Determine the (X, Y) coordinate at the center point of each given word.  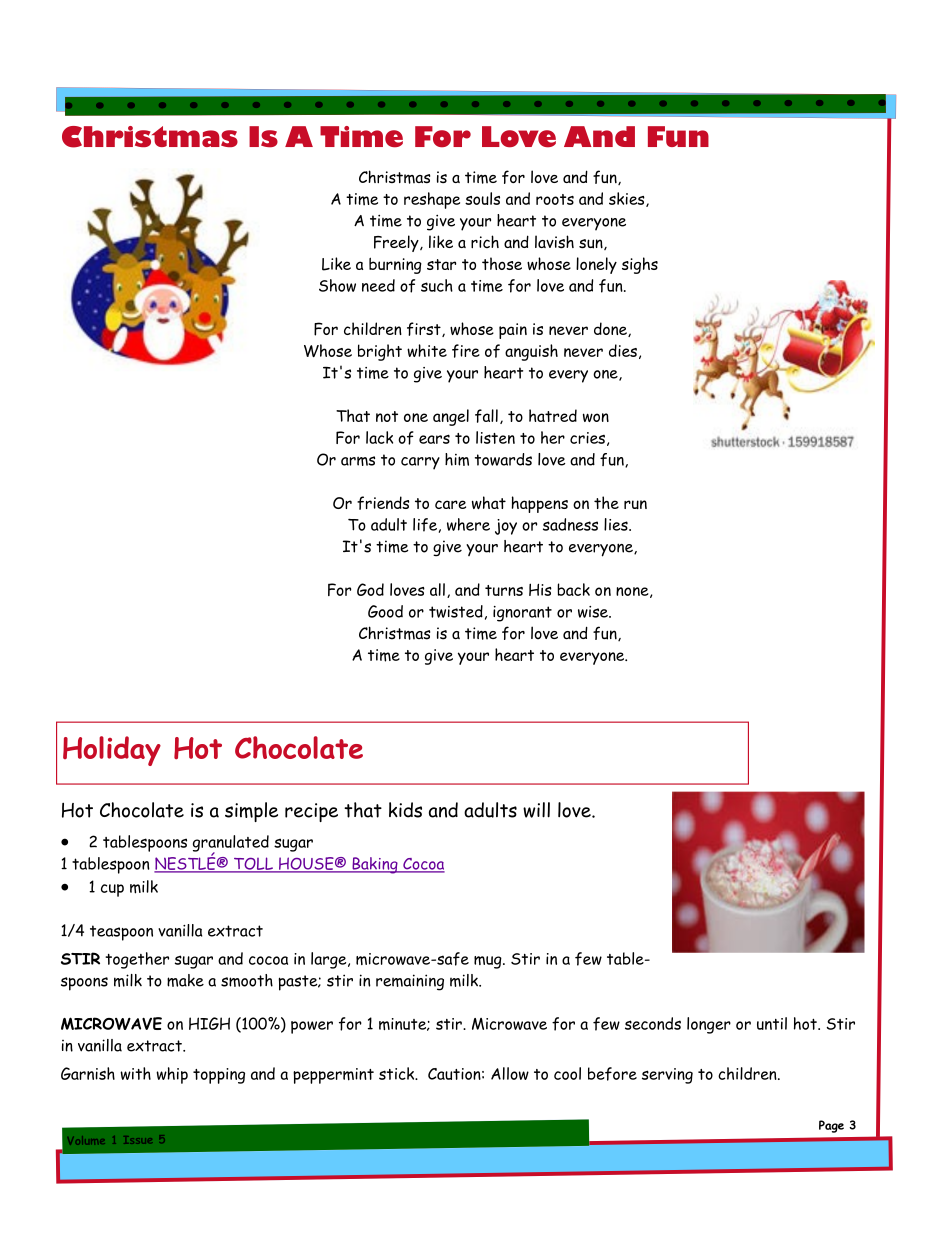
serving (667, 1076)
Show (337, 285)
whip (172, 1075)
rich (485, 241)
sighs (640, 265)
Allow (510, 1073)
